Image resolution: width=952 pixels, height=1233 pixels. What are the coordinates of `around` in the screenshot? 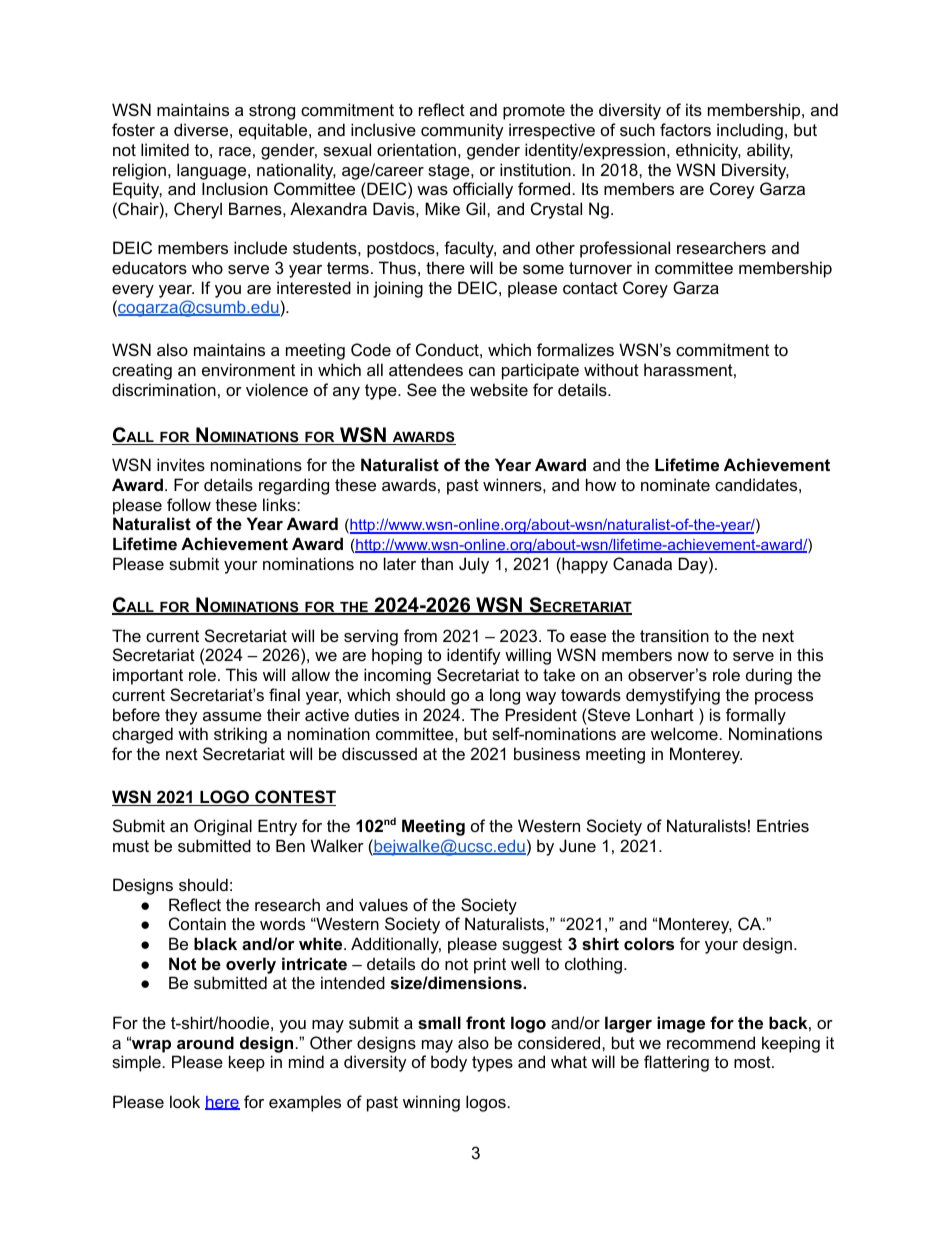 It's located at (205, 1042).
